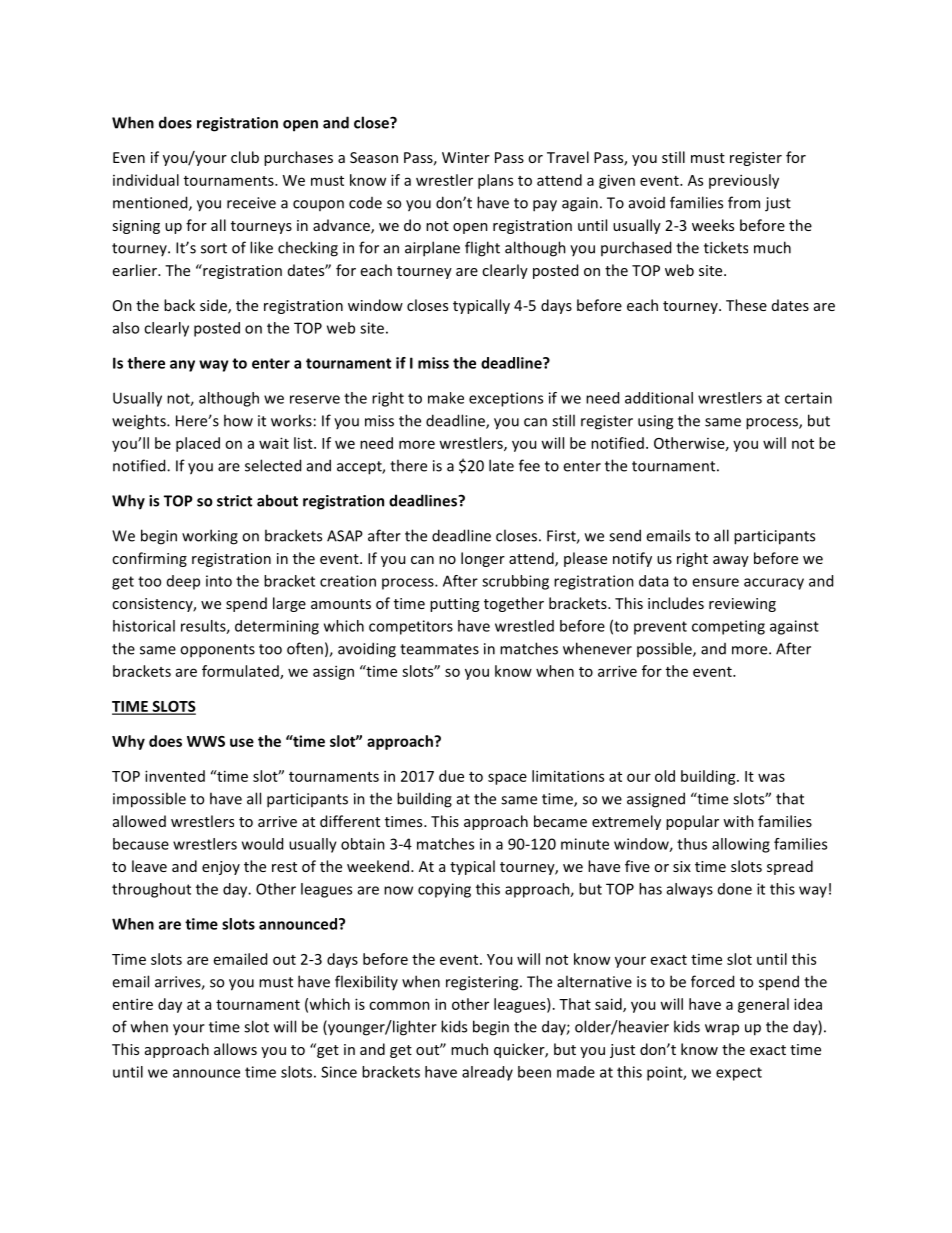 Image resolution: width=952 pixels, height=1233 pixels. What do you see at coordinates (235, 1049) in the page?
I see `allows` at bounding box center [235, 1049].
